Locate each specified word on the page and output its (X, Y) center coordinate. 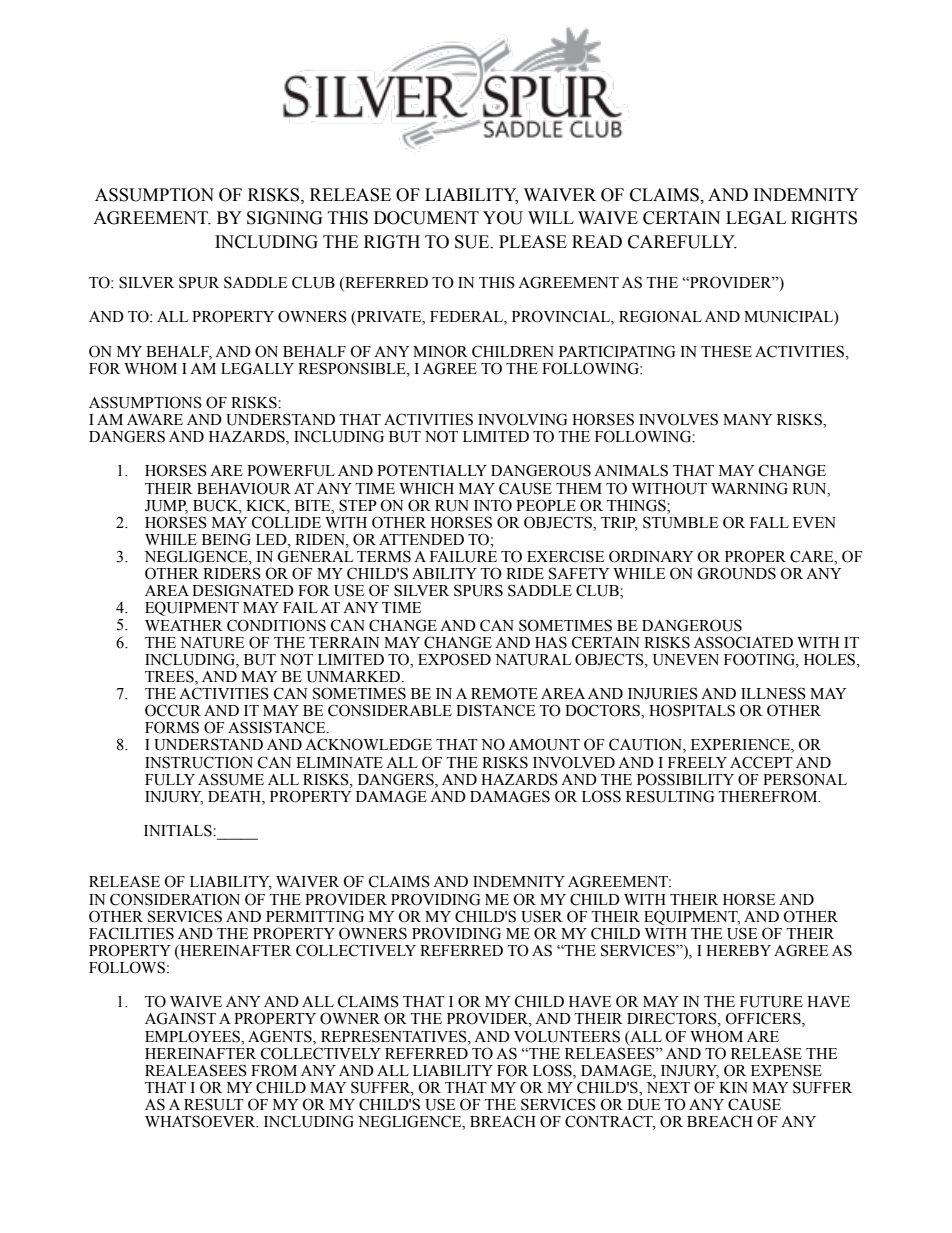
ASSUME (231, 779)
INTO (493, 505)
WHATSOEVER (201, 1121)
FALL (769, 522)
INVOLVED (574, 762)
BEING (226, 539)
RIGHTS (824, 218)
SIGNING (285, 218)
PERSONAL (805, 779)
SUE (473, 242)
